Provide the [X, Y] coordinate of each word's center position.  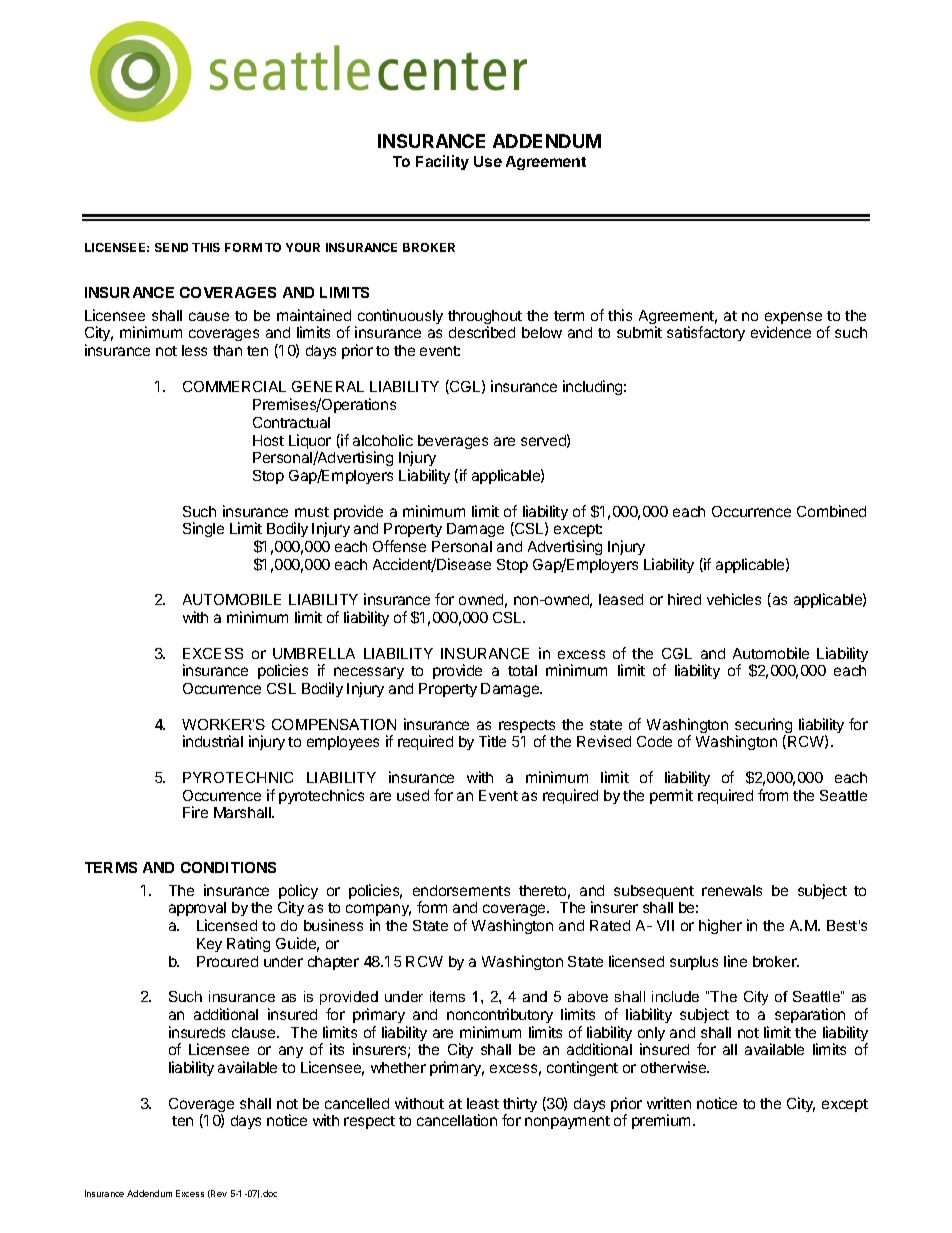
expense [793, 319]
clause [255, 1032]
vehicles [734, 599]
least [483, 1103]
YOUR [303, 247]
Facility [442, 162]
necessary [369, 675]
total [522, 670]
